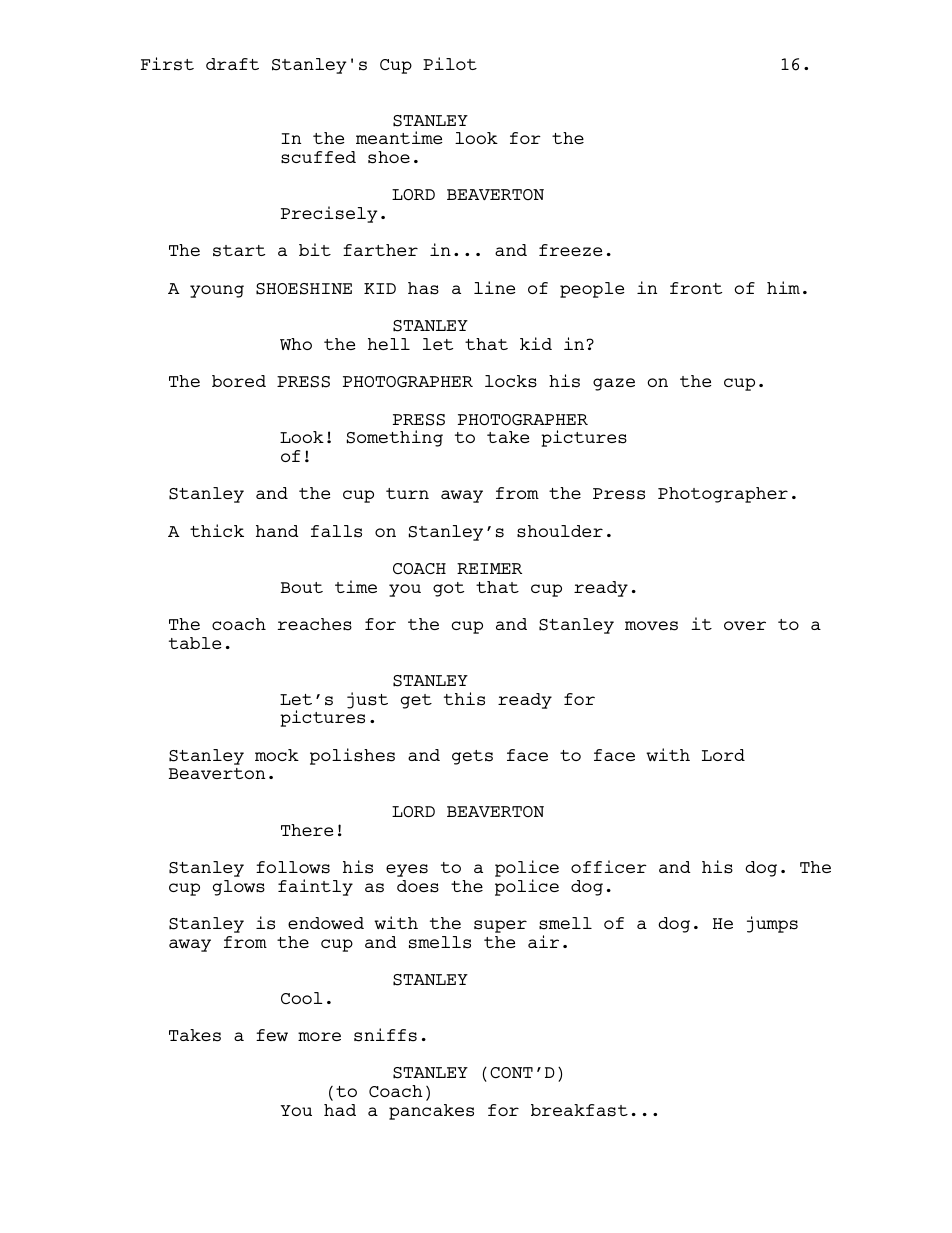 The height and width of the document is (1233, 952). Describe the element at coordinates (511, 381) in the document. I see `locks` at that location.
